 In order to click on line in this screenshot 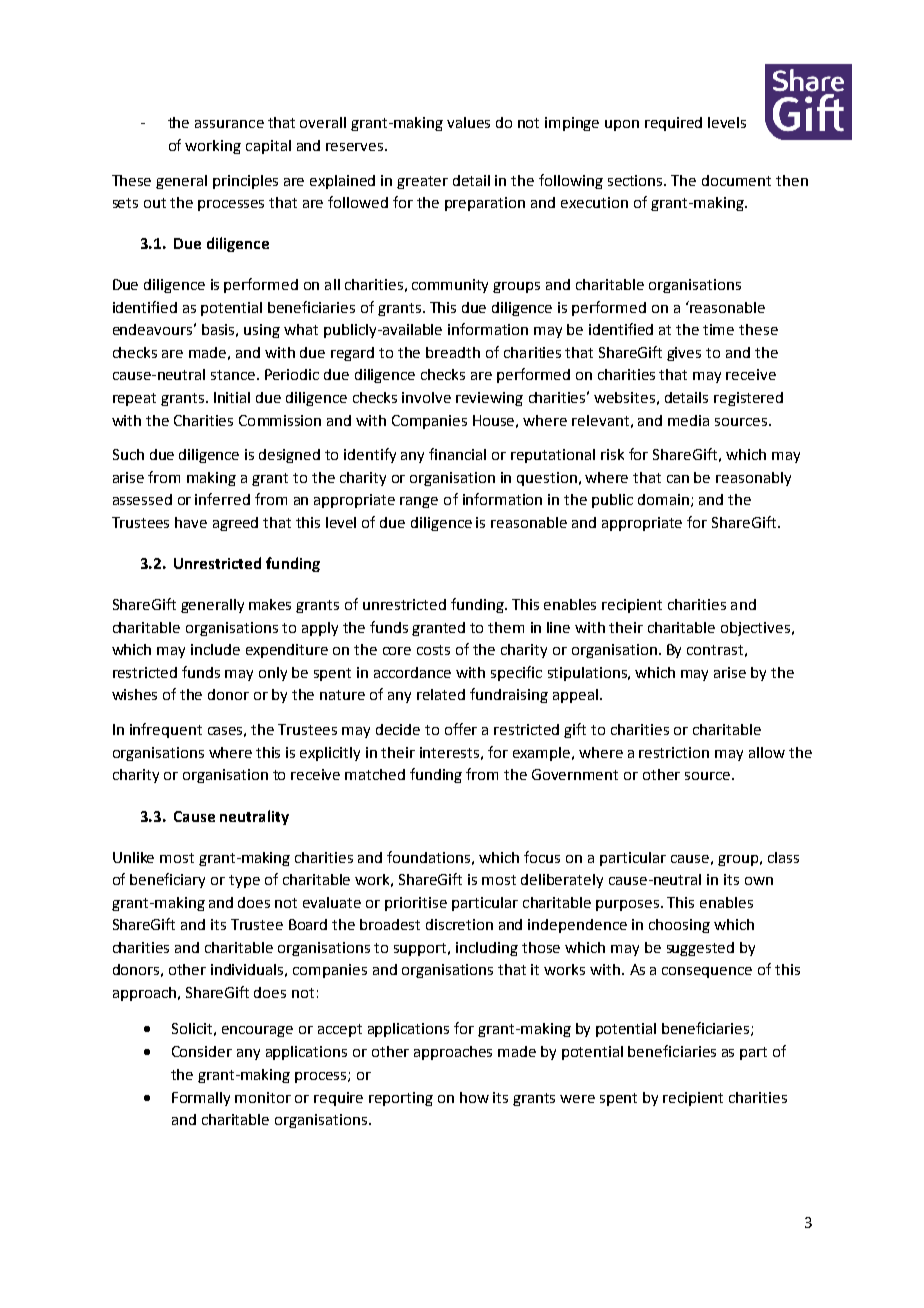, I will do `click(558, 627)`.
